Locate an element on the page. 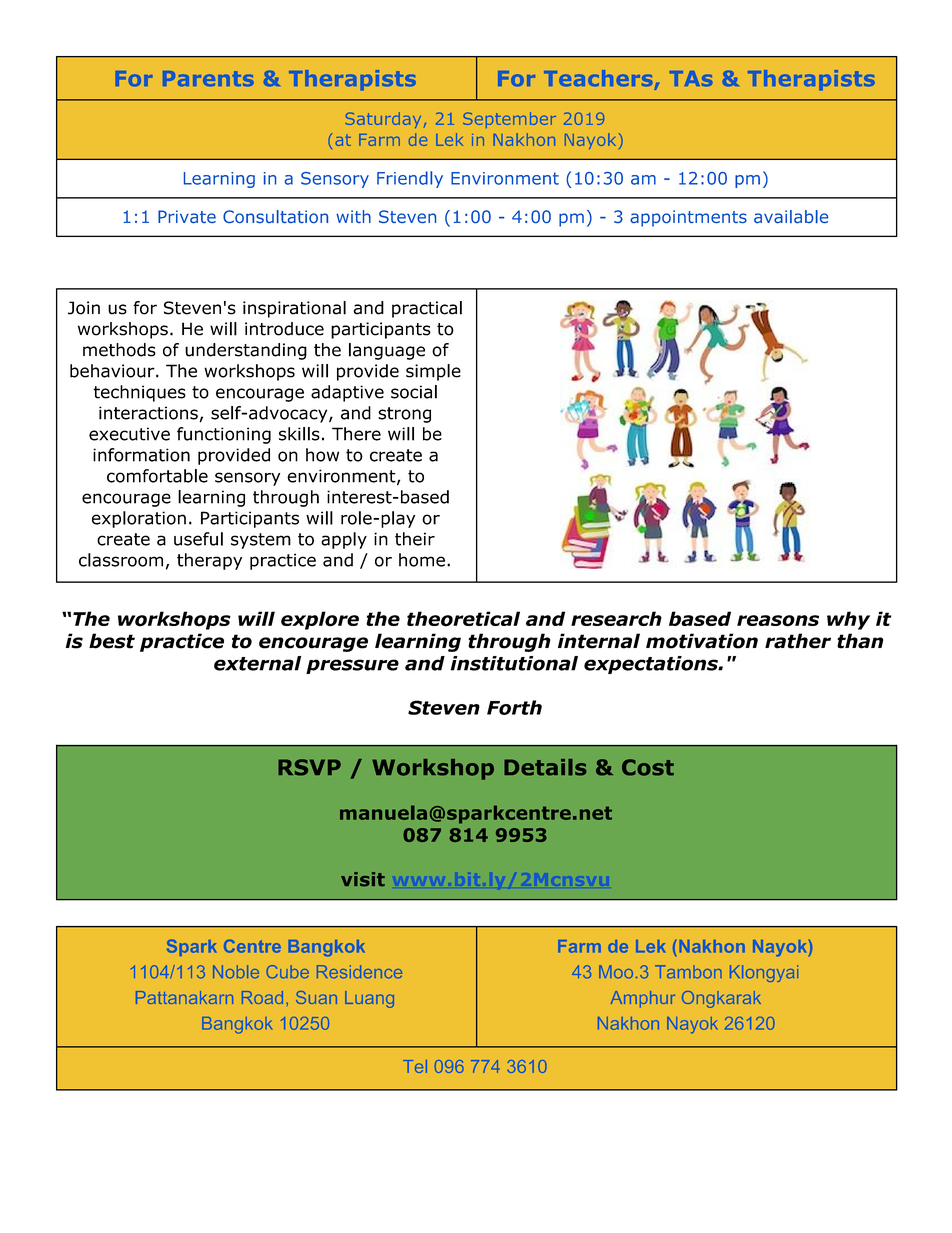 This image has width=952, height=1233. available is located at coordinates (791, 216).
